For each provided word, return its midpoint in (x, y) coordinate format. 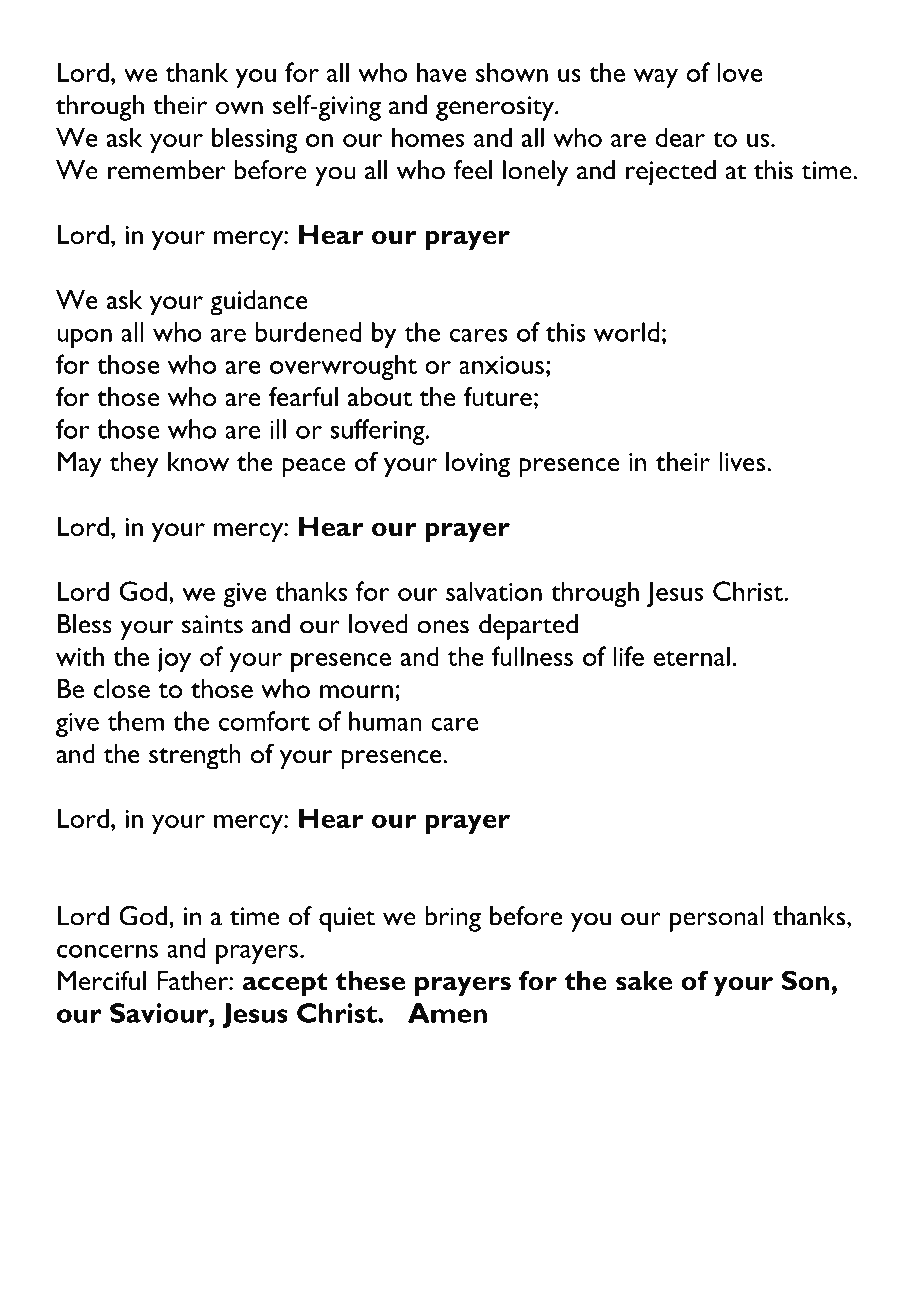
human (385, 721)
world (626, 332)
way (656, 78)
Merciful (102, 980)
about (380, 397)
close (122, 689)
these (370, 981)
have (441, 72)
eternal (691, 656)
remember (167, 170)
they (134, 465)
